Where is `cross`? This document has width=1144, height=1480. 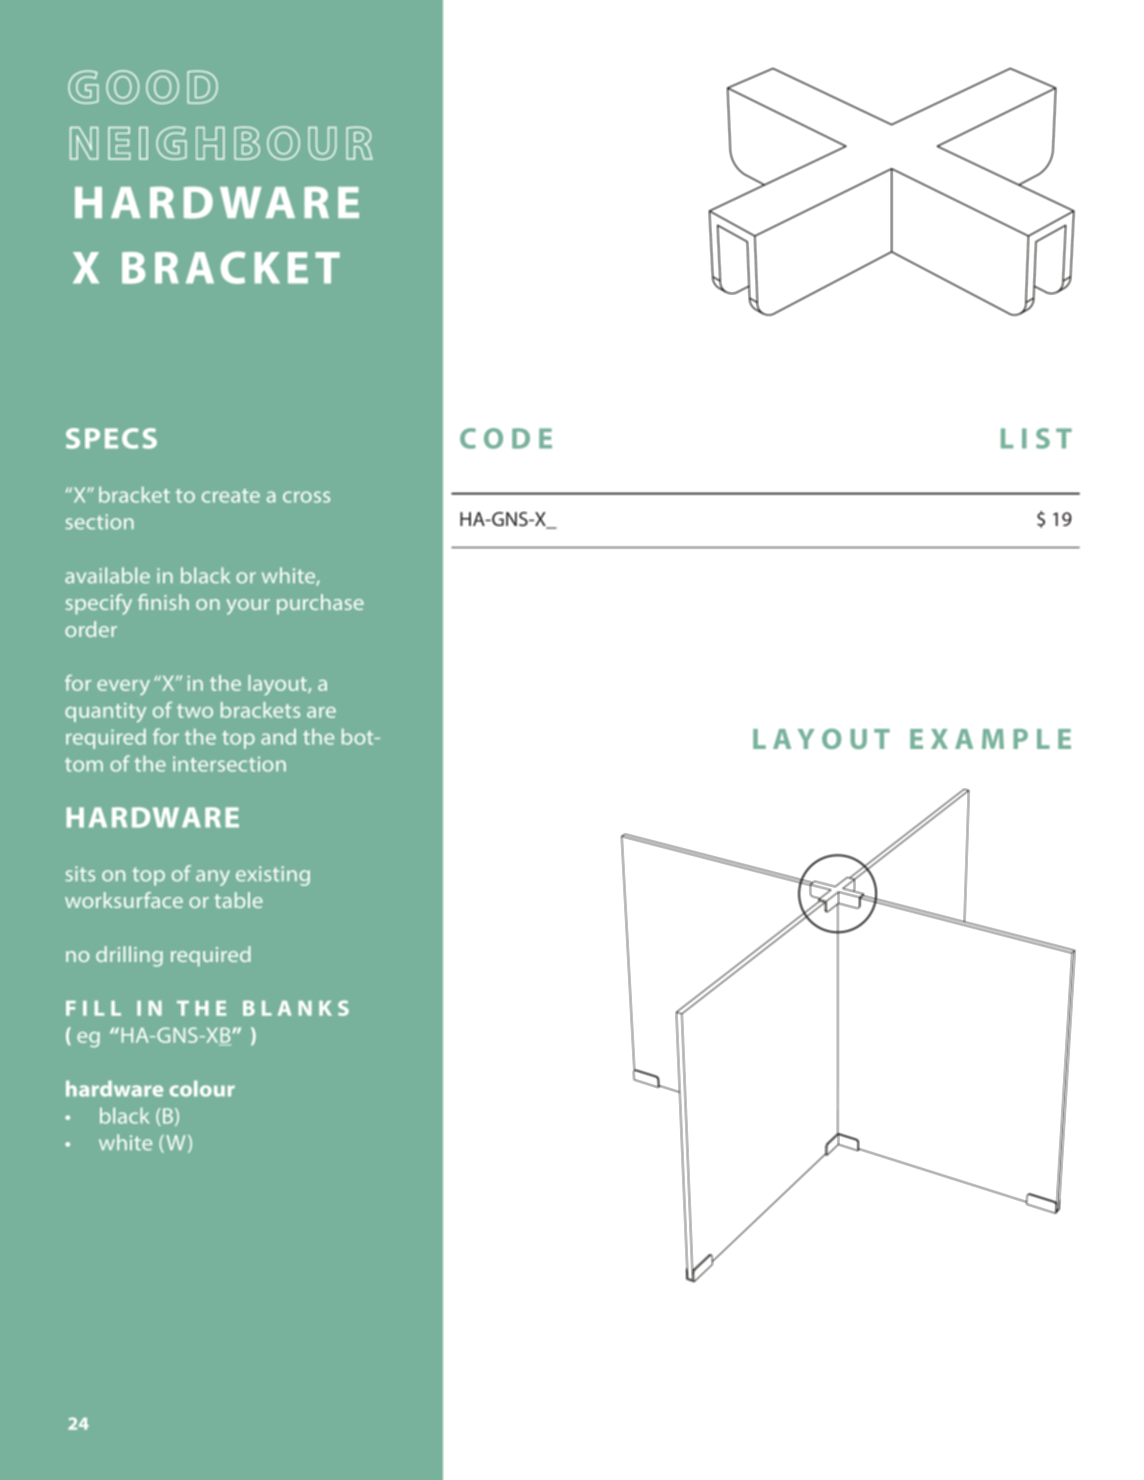
cross is located at coordinates (306, 497).
